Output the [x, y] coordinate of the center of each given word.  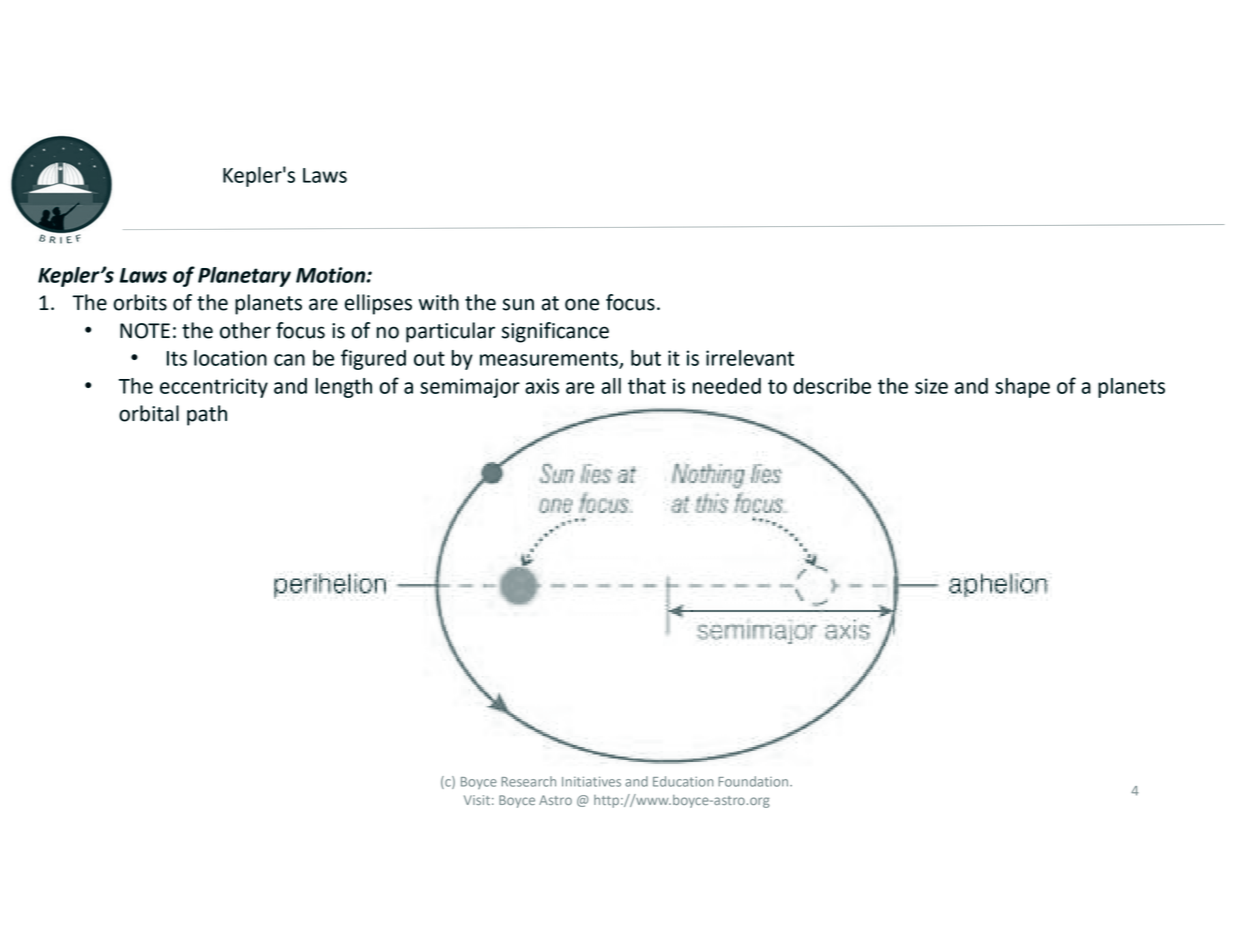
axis [542, 386]
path [207, 415]
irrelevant [750, 358]
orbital [149, 413]
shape [1022, 388]
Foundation [754, 781]
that [647, 386]
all [611, 386]
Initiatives [591, 781]
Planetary [244, 277]
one [582, 304]
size [931, 386]
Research [528, 781]
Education [683, 781]
